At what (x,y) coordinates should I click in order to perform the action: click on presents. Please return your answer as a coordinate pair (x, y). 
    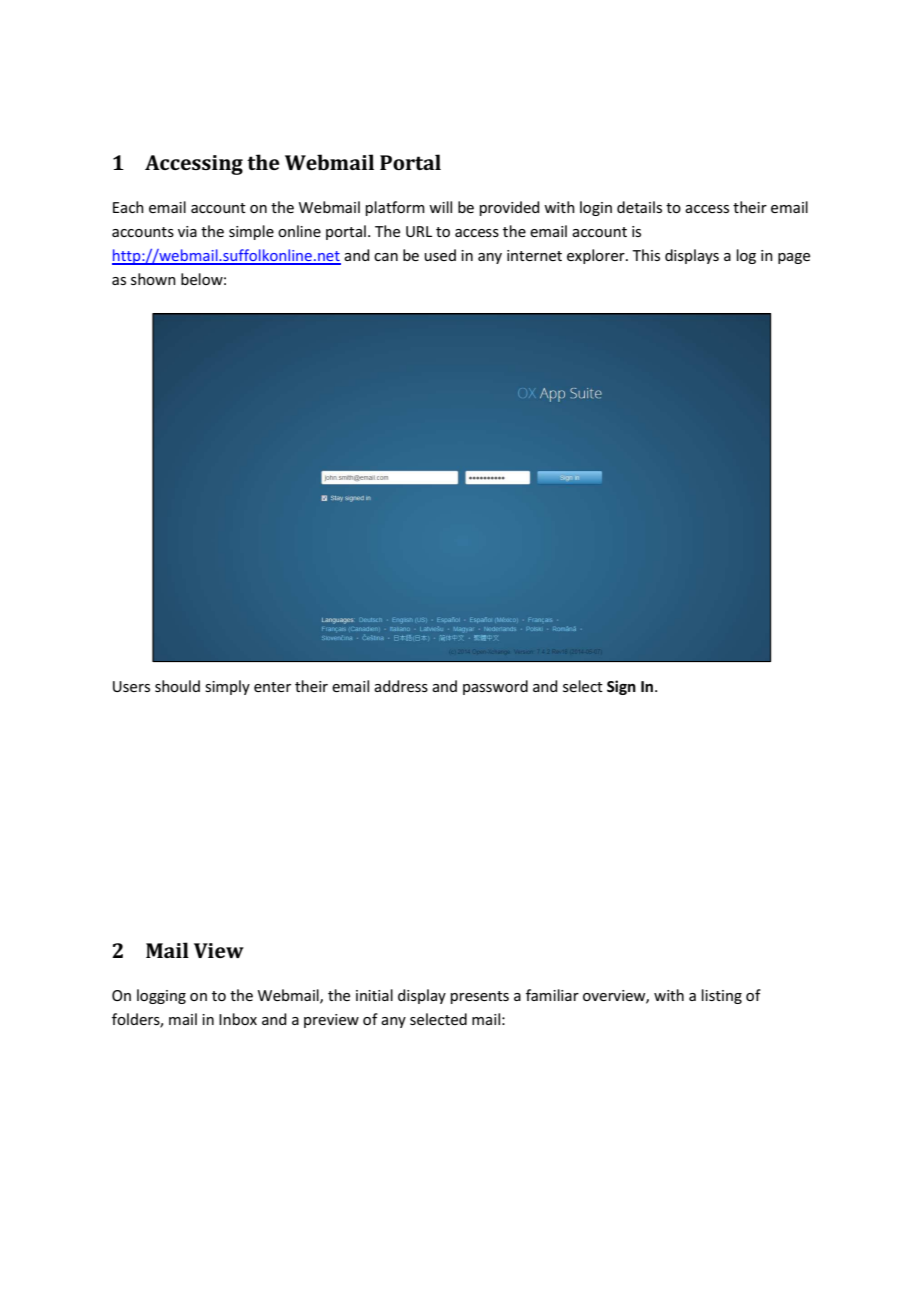
    Looking at the image, I should click on (480, 997).
